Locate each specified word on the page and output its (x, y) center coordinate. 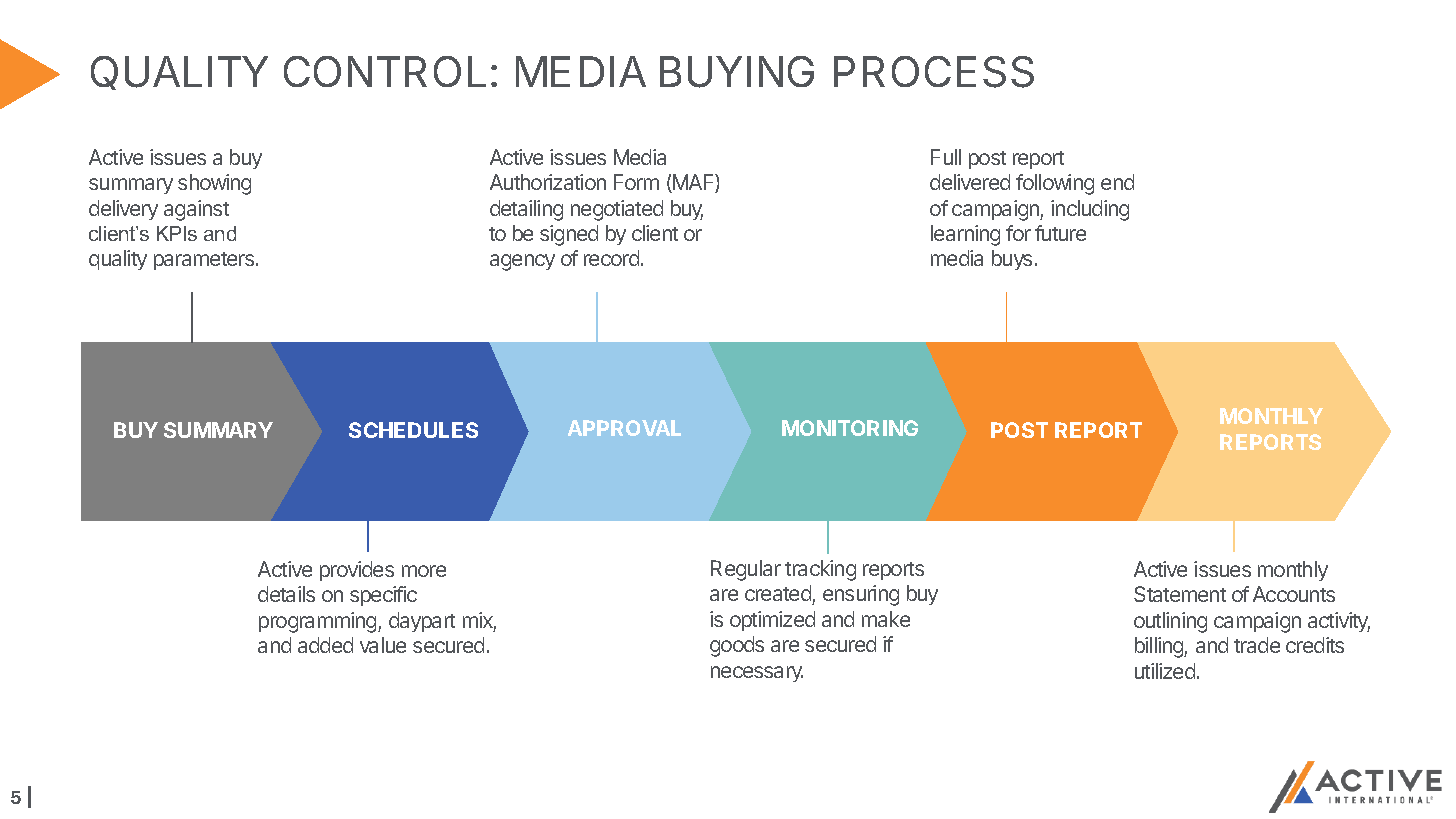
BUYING (737, 72)
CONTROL (385, 71)
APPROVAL (624, 428)
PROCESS (934, 72)
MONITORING (850, 428)
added (325, 645)
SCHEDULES (413, 430)
